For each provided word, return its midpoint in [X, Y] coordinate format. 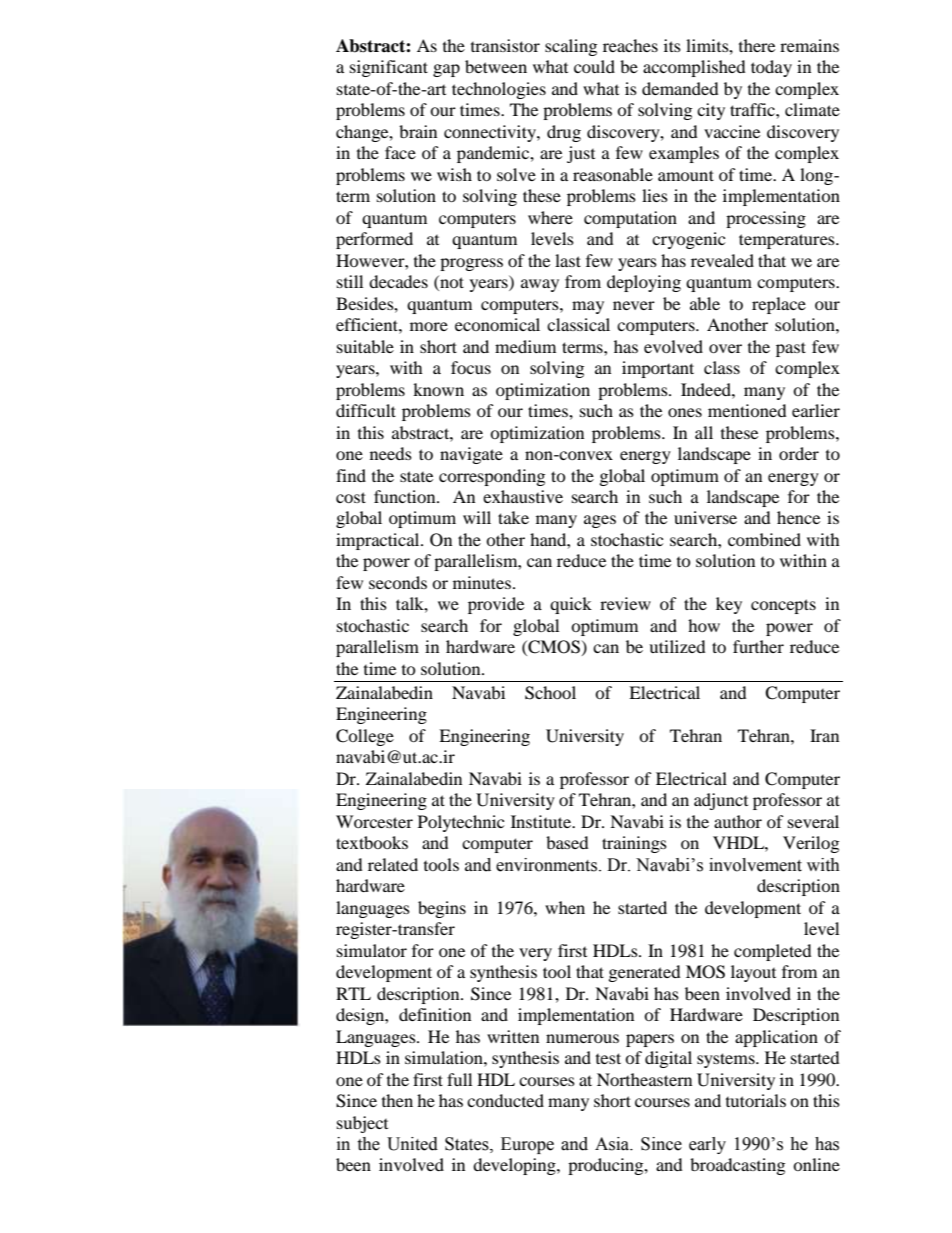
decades [398, 281]
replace [779, 305]
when [565, 907]
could [594, 66]
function [406, 496]
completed [773, 952]
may [588, 307]
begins [442, 909]
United [412, 1144]
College [365, 737]
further [758, 646]
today [771, 68]
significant [389, 68]
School [550, 693]
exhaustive [523, 496]
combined [764, 539]
